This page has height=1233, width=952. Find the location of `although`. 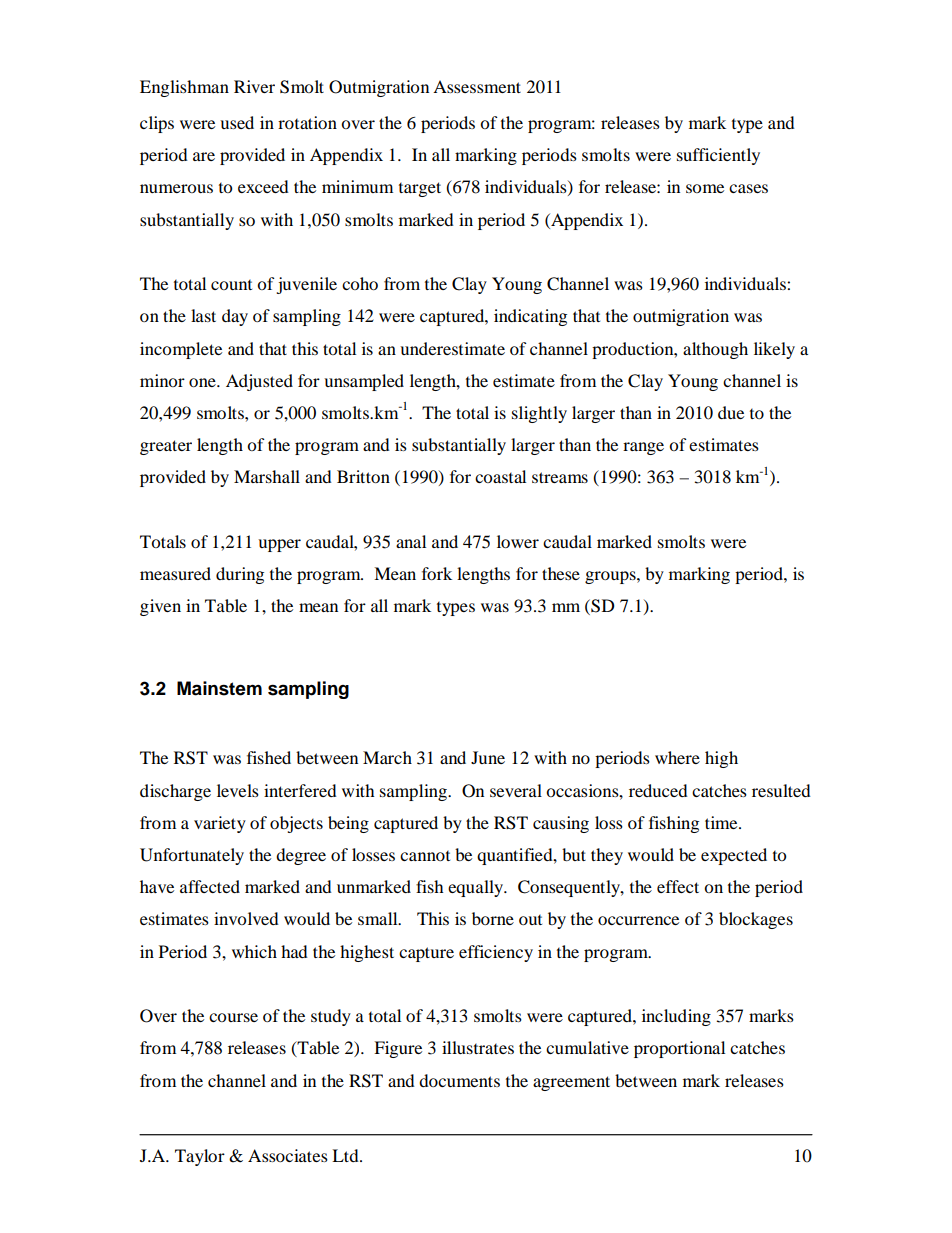

although is located at coordinates (715, 350).
